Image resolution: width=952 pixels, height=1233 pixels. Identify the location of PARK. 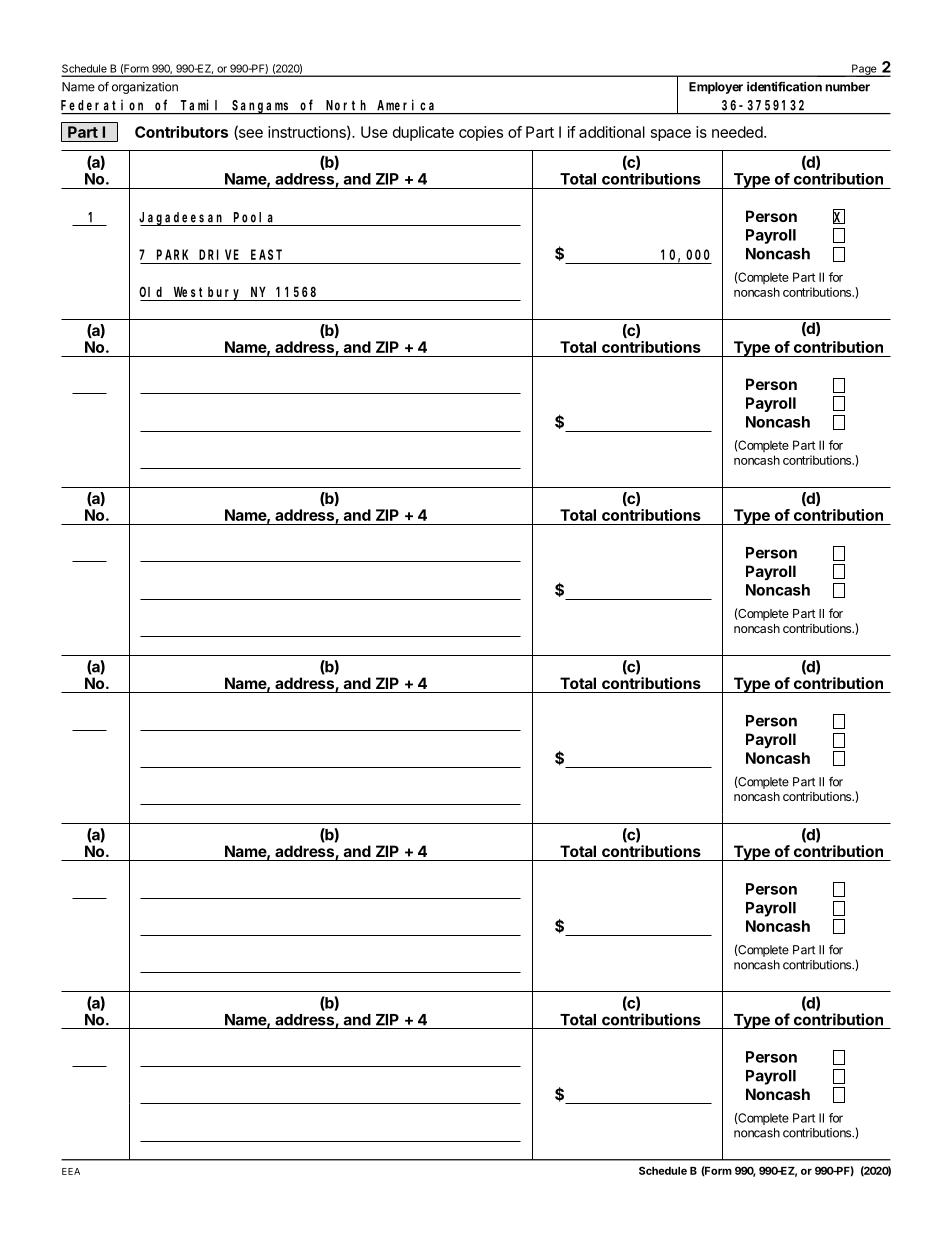
(172, 254).
